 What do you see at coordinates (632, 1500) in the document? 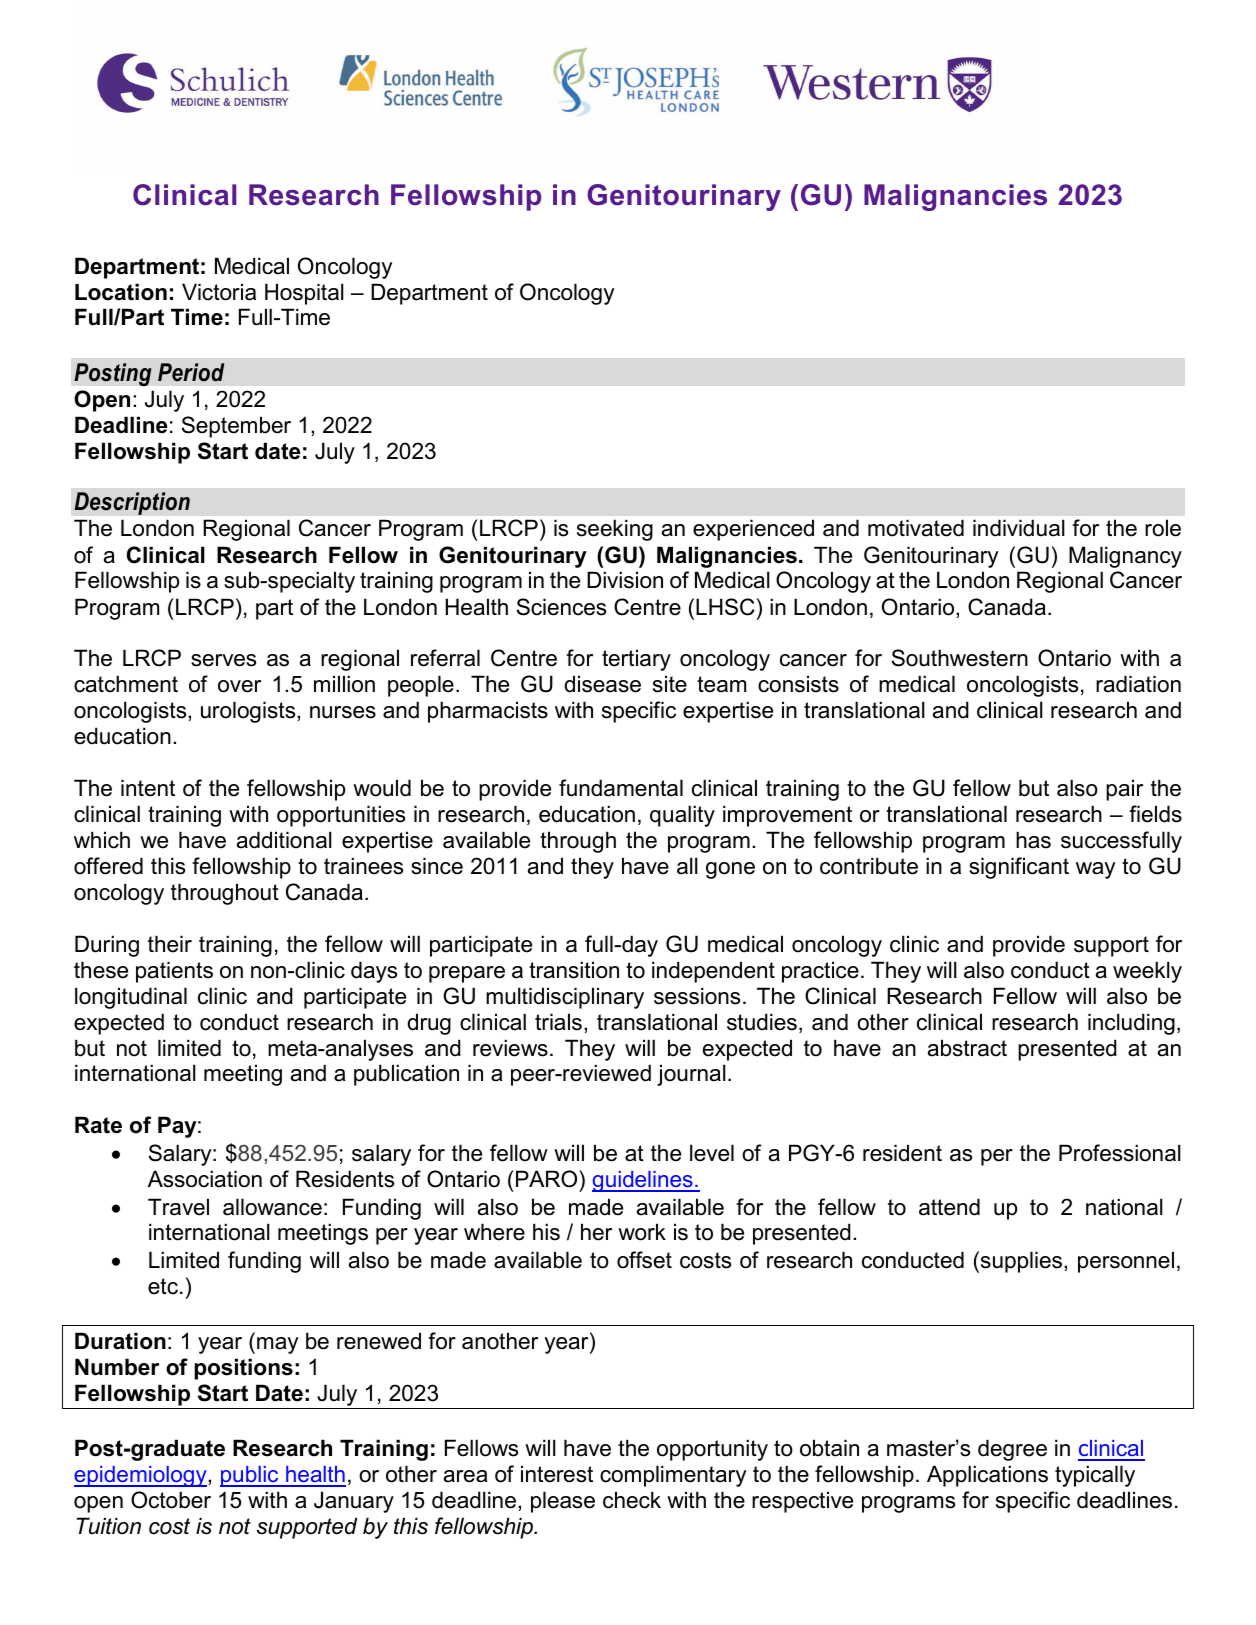
I see `check` at bounding box center [632, 1500].
